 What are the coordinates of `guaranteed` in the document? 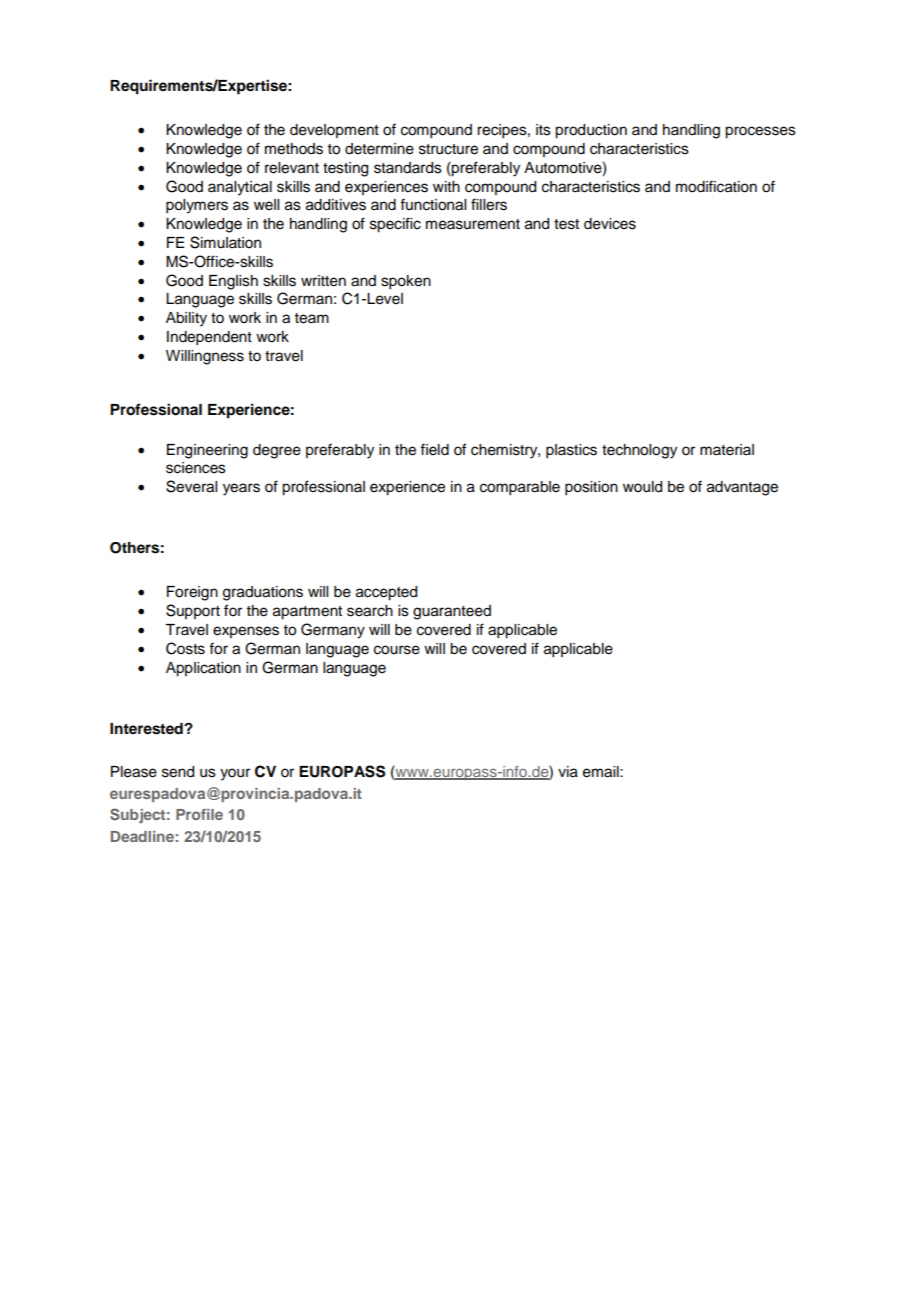 It's located at (452, 612).
